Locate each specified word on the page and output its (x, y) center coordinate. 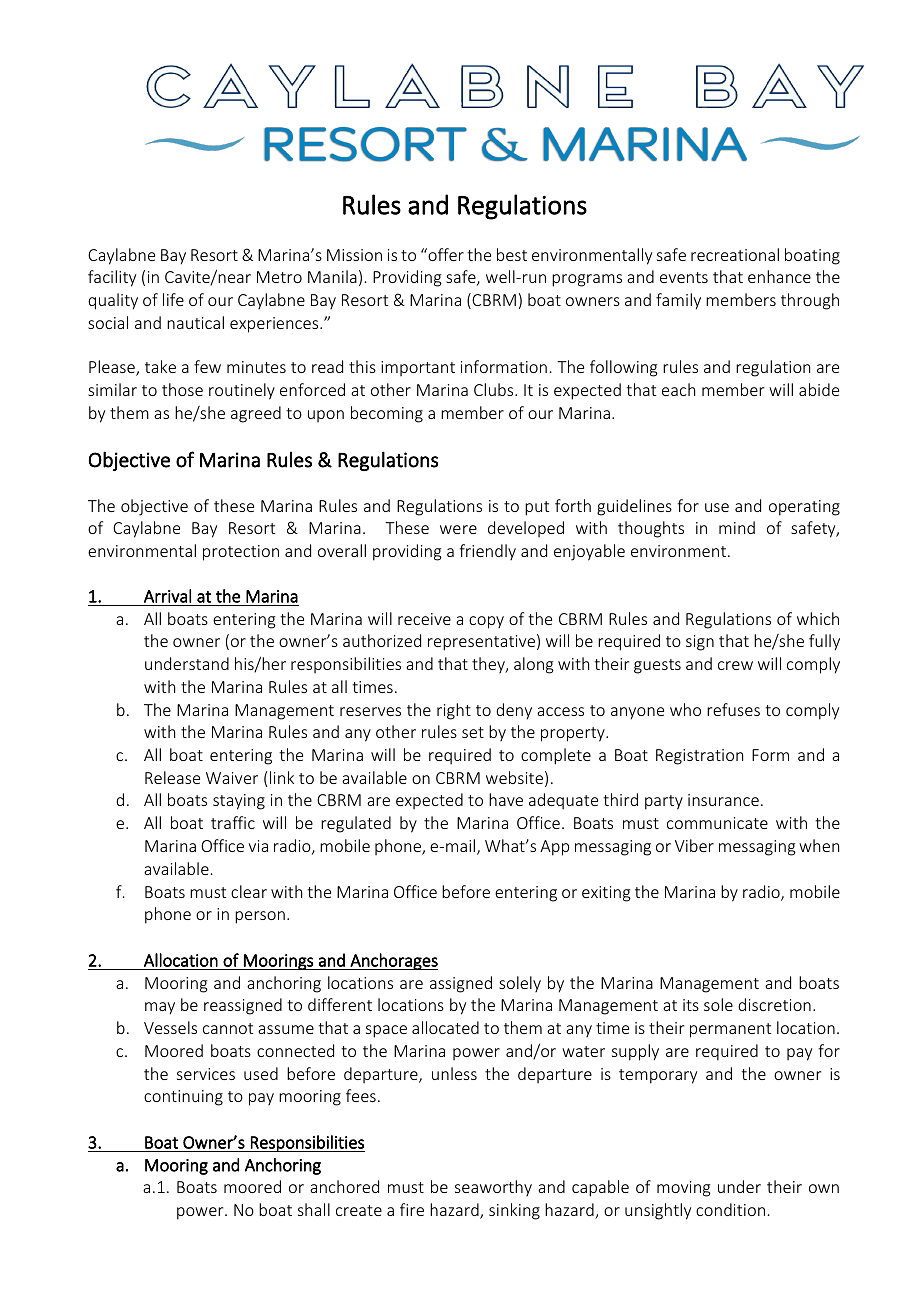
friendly (487, 552)
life (173, 299)
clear (249, 891)
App (554, 848)
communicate (717, 823)
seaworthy (493, 1188)
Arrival (167, 596)
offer (445, 254)
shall (314, 1209)
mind (737, 527)
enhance (779, 276)
